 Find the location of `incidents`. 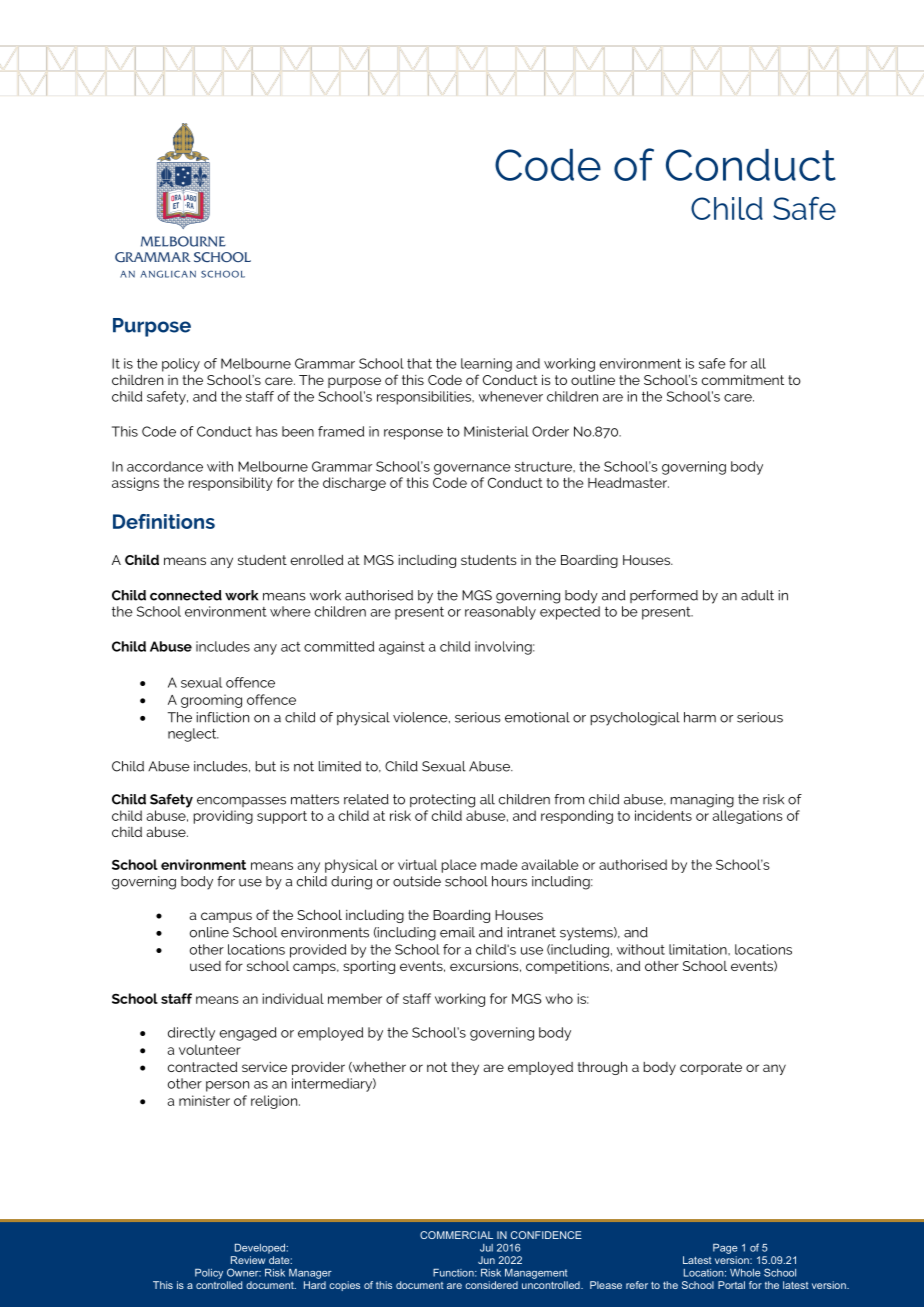

incidents is located at coordinates (663, 815).
